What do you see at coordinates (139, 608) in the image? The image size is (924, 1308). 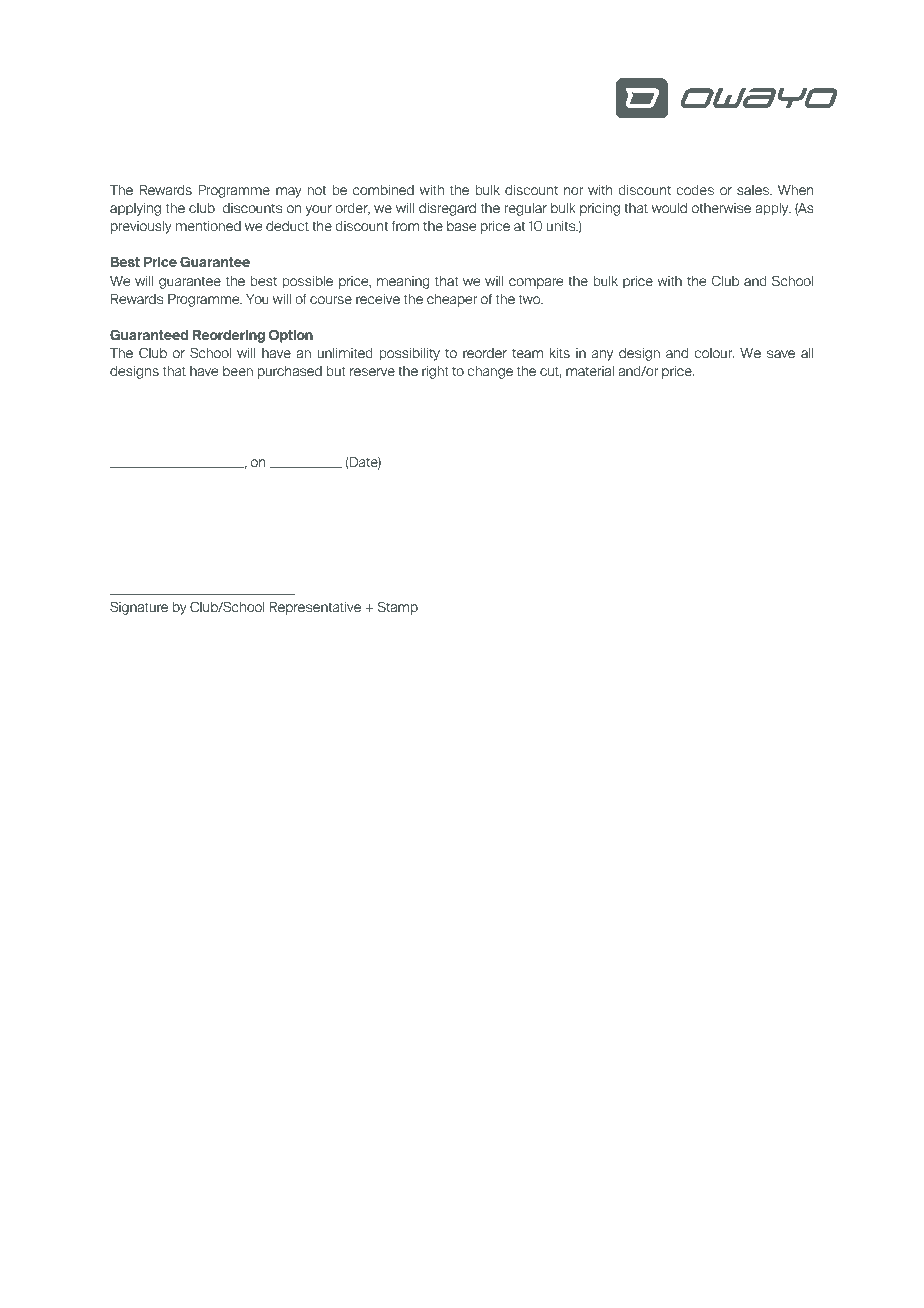 I see `Signature` at bounding box center [139, 608].
